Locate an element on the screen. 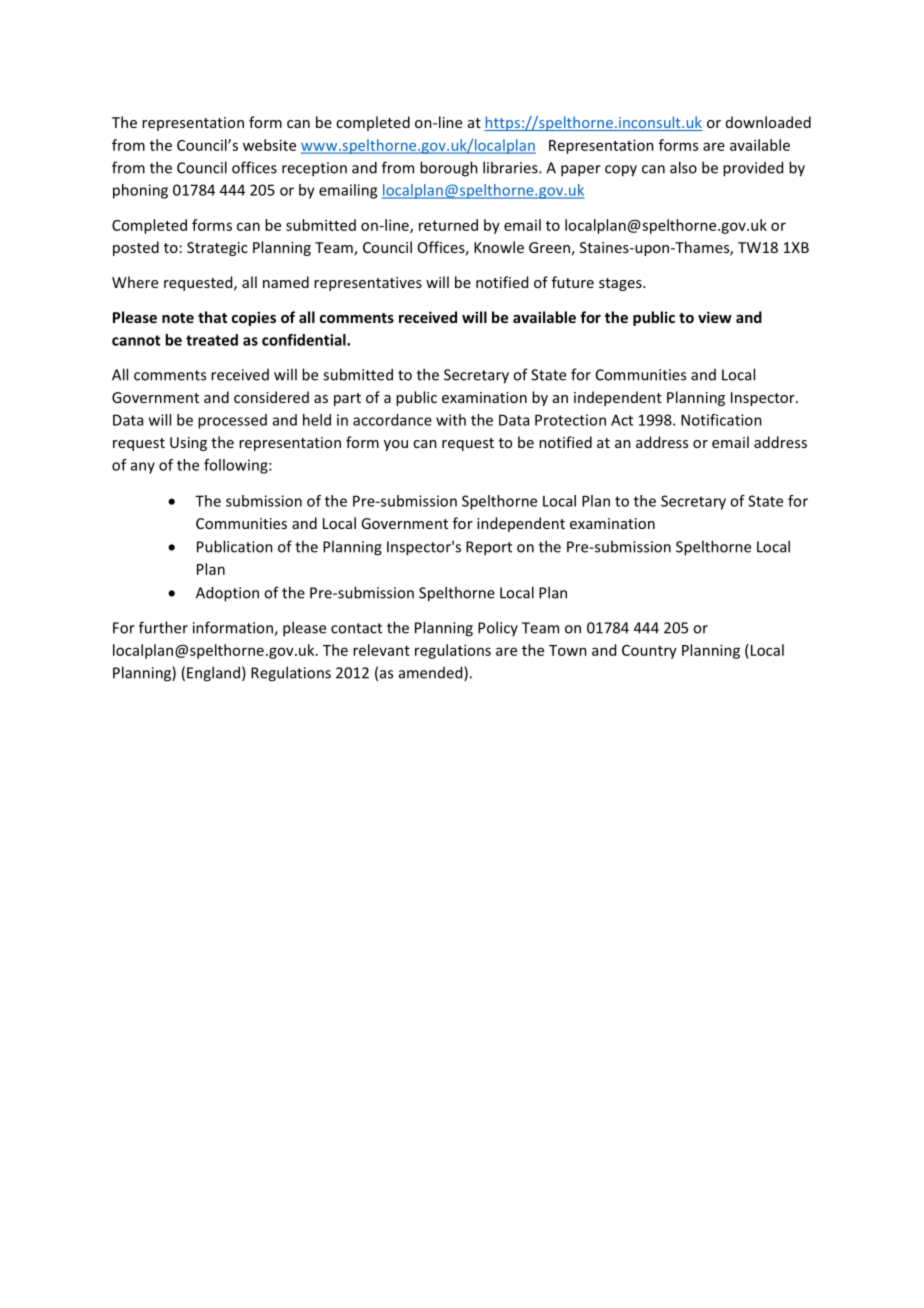 Image resolution: width=924 pixels, height=1308 pixels. website is located at coordinates (269, 145).
